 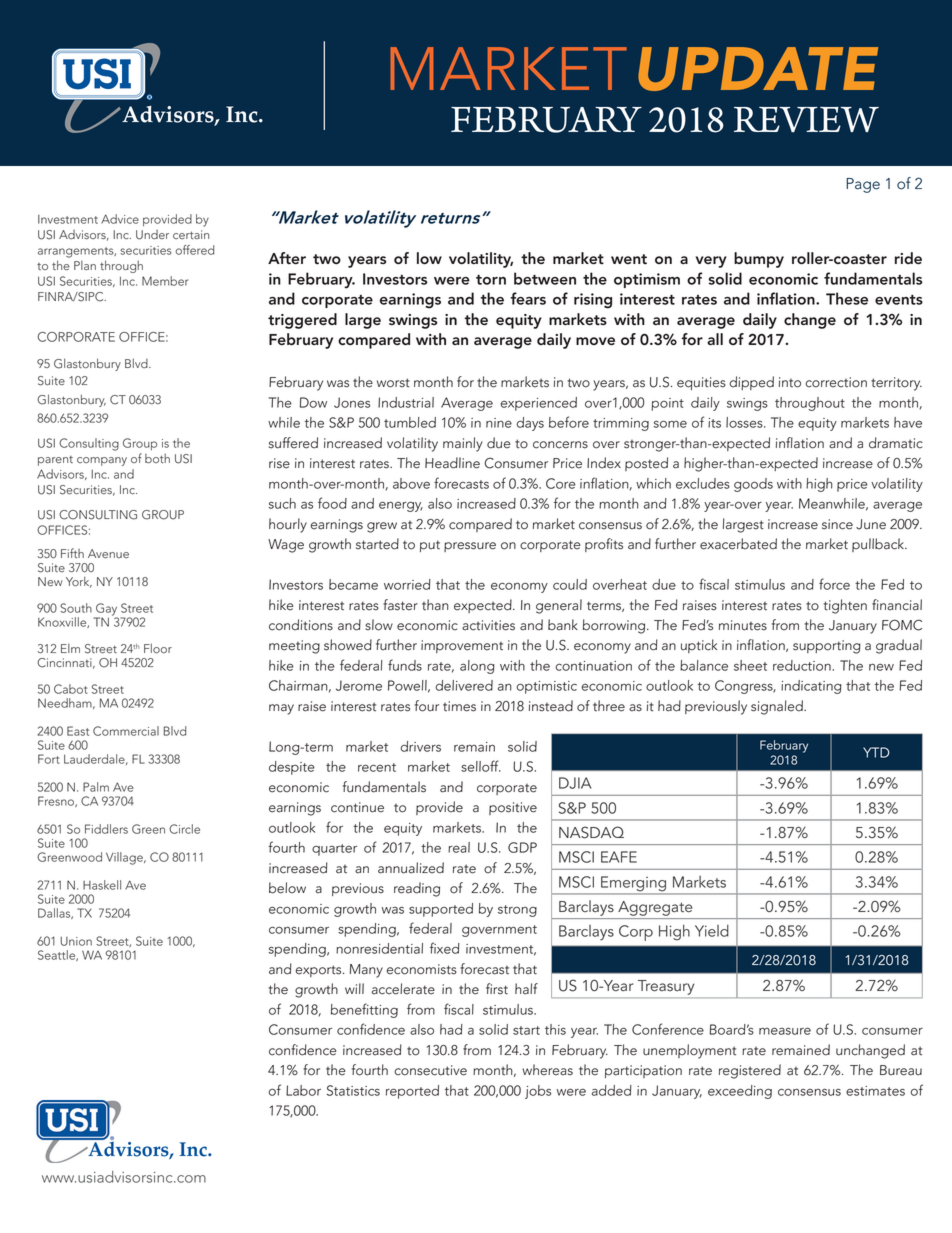 I want to click on YTD, so click(x=876, y=752).
